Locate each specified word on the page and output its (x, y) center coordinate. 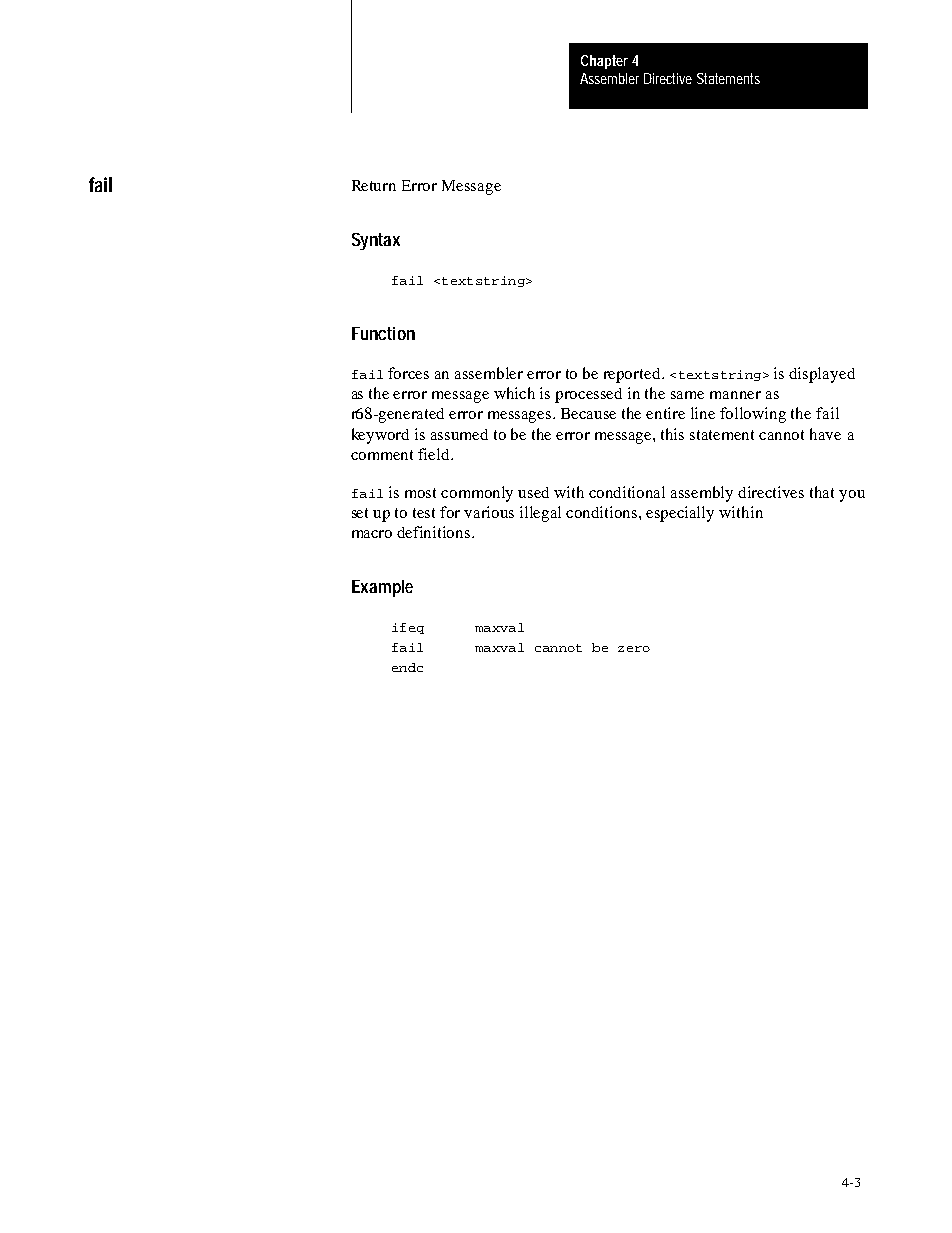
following (753, 415)
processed (588, 395)
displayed (822, 375)
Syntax (376, 241)
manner (735, 395)
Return (374, 185)
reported (633, 375)
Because (588, 413)
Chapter (604, 62)
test (424, 513)
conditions (603, 512)
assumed (459, 434)
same (687, 395)
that (822, 492)
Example (382, 588)
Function (383, 333)
